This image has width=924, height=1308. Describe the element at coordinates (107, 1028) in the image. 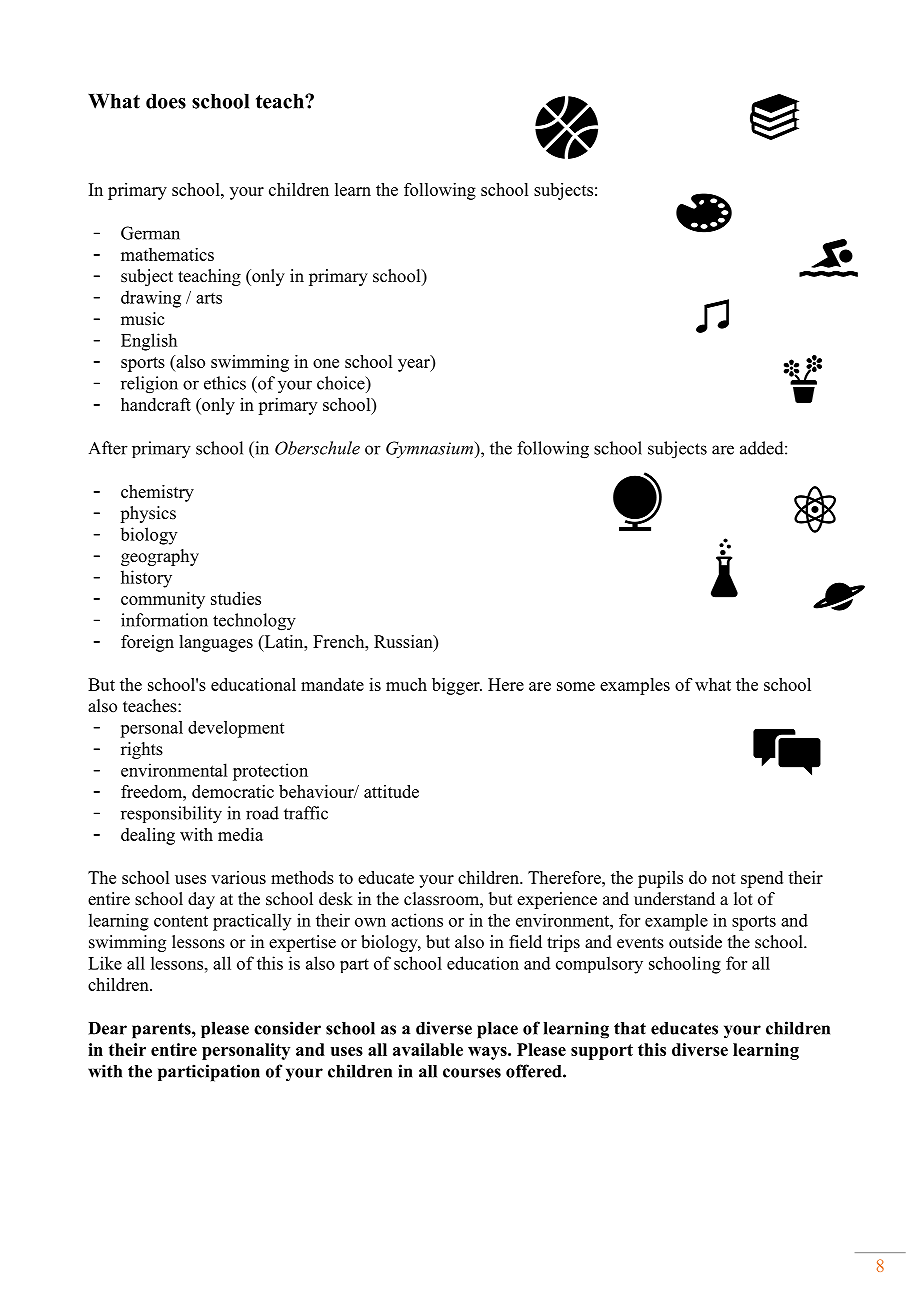

I see `Dear` at that location.
